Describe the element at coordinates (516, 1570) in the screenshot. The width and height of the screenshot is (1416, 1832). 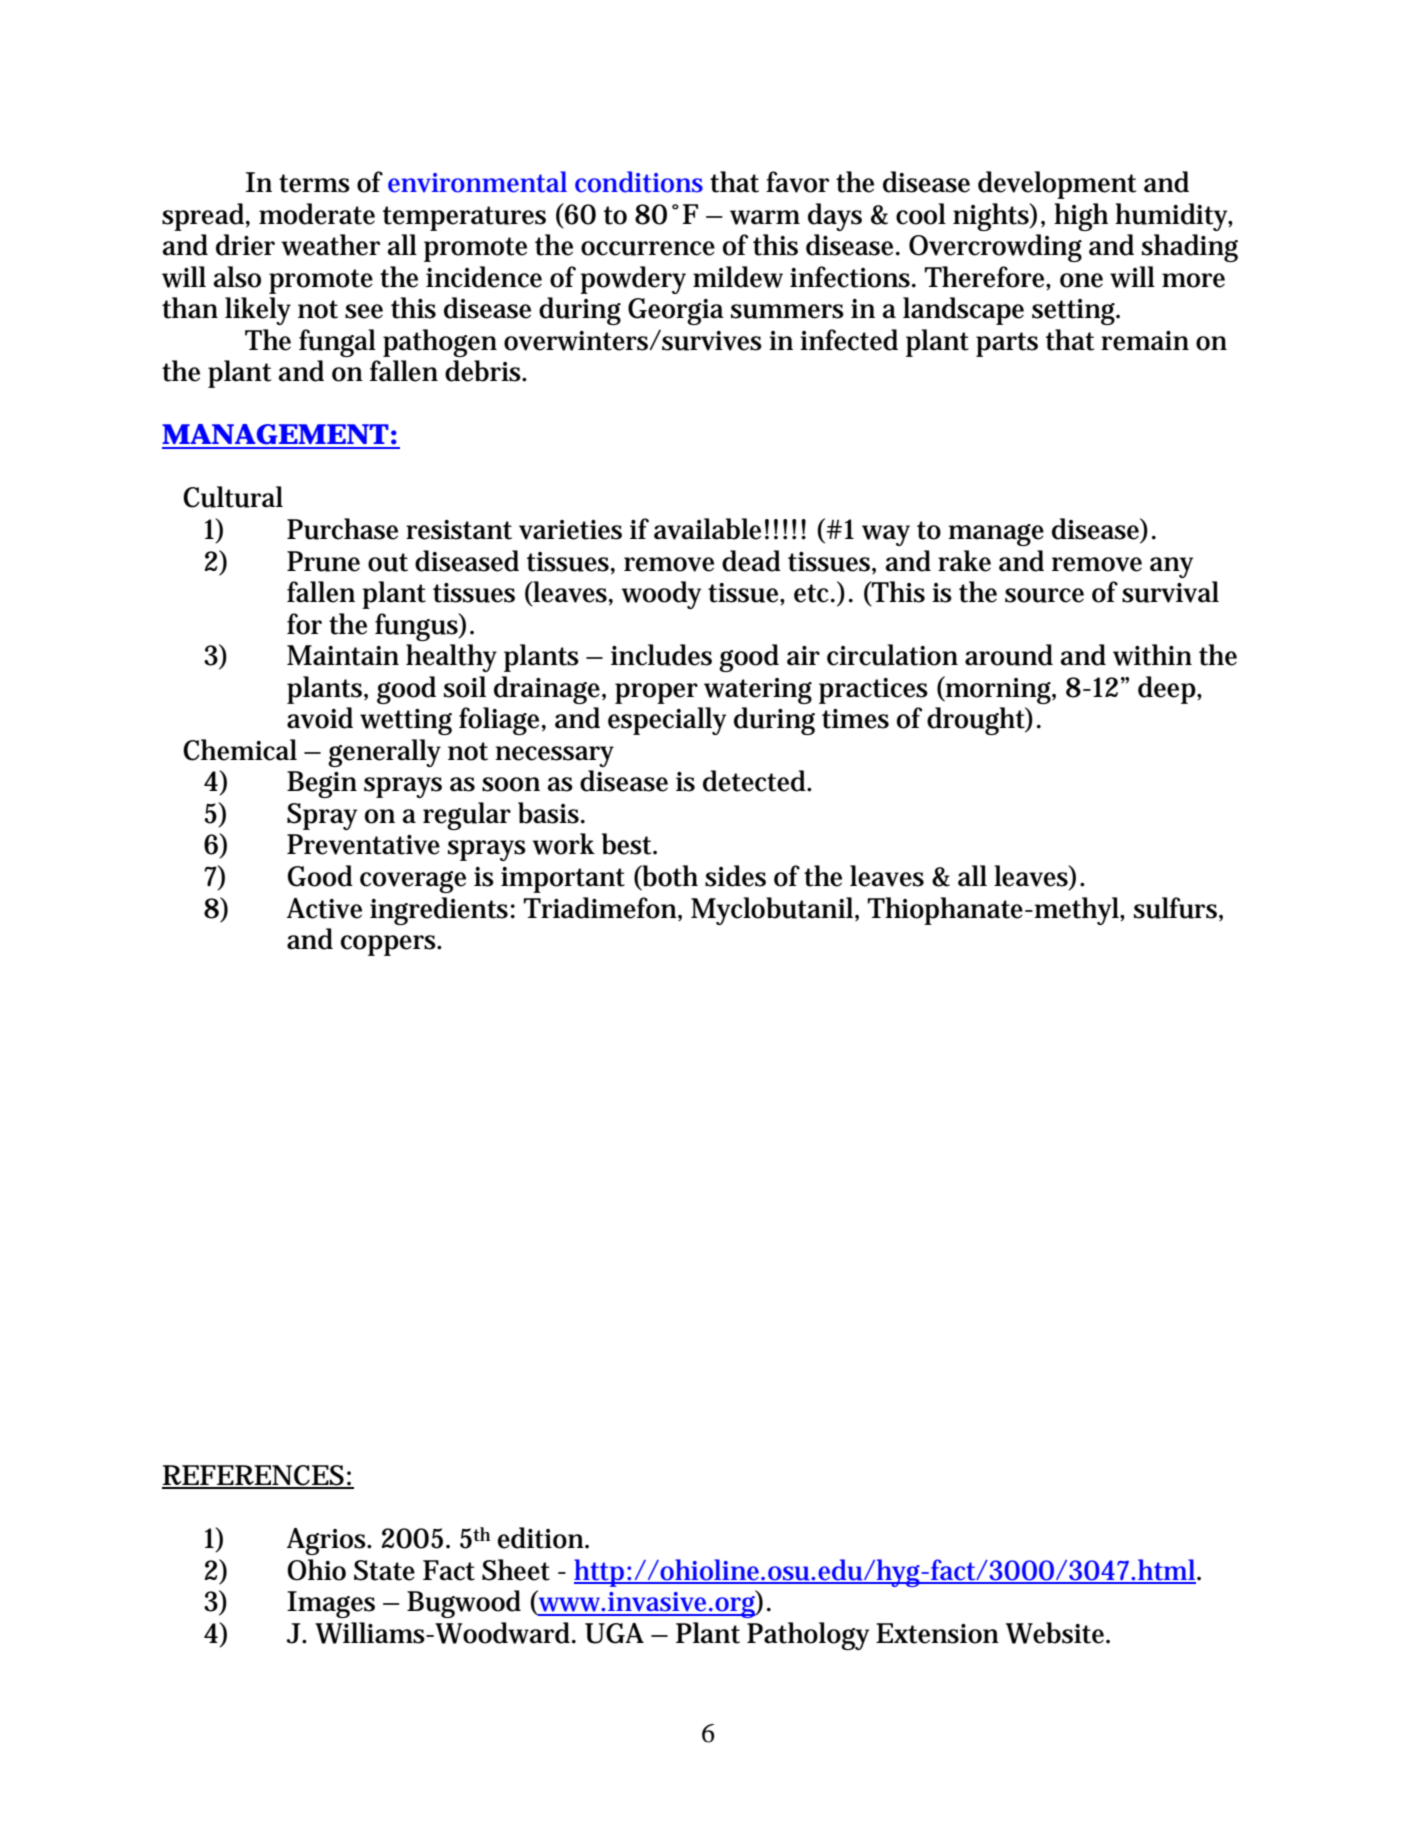
I see `Sheet` at that location.
